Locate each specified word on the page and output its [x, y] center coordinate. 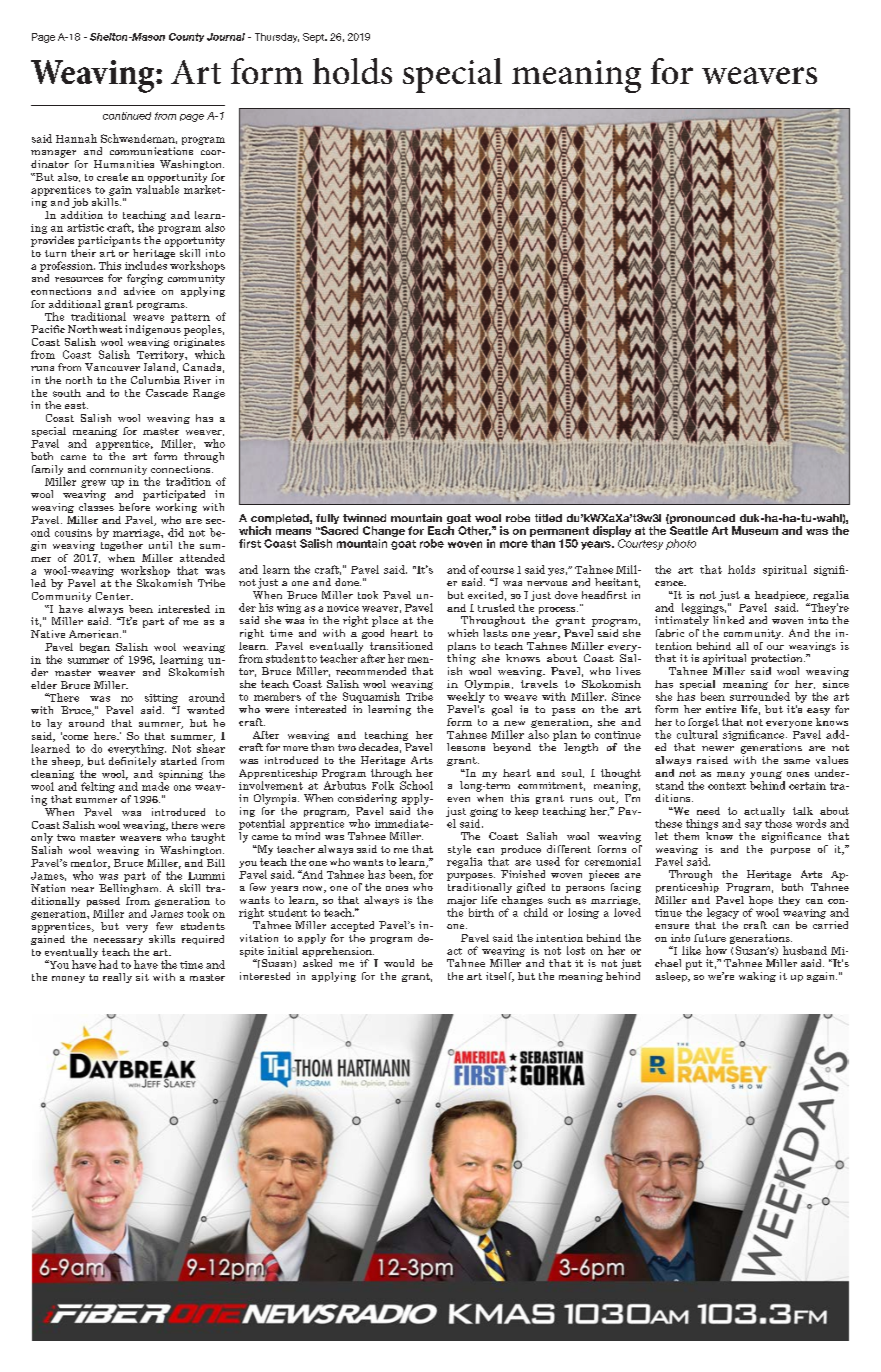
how [716, 950]
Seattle [689, 530]
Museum [755, 530]
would [399, 963]
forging [145, 279]
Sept [315, 38]
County [186, 37]
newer [718, 748]
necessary [118, 941]
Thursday [277, 38]
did [176, 532]
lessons [466, 747]
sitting [161, 699]
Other [474, 531]
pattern [190, 318]
